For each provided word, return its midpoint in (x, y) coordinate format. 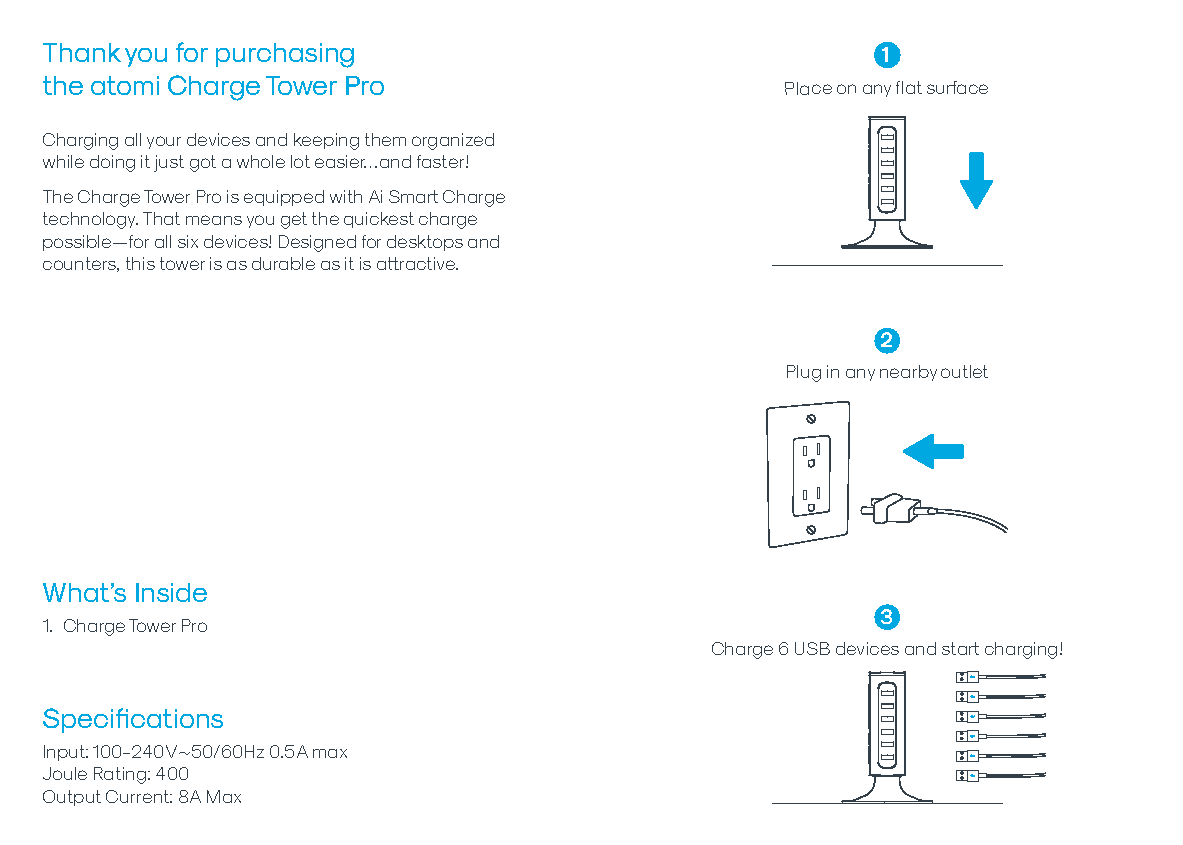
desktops (425, 243)
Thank (82, 52)
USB (812, 648)
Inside (171, 592)
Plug (804, 373)
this (140, 263)
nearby (908, 373)
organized (453, 141)
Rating (120, 775)
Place (808, 88)
